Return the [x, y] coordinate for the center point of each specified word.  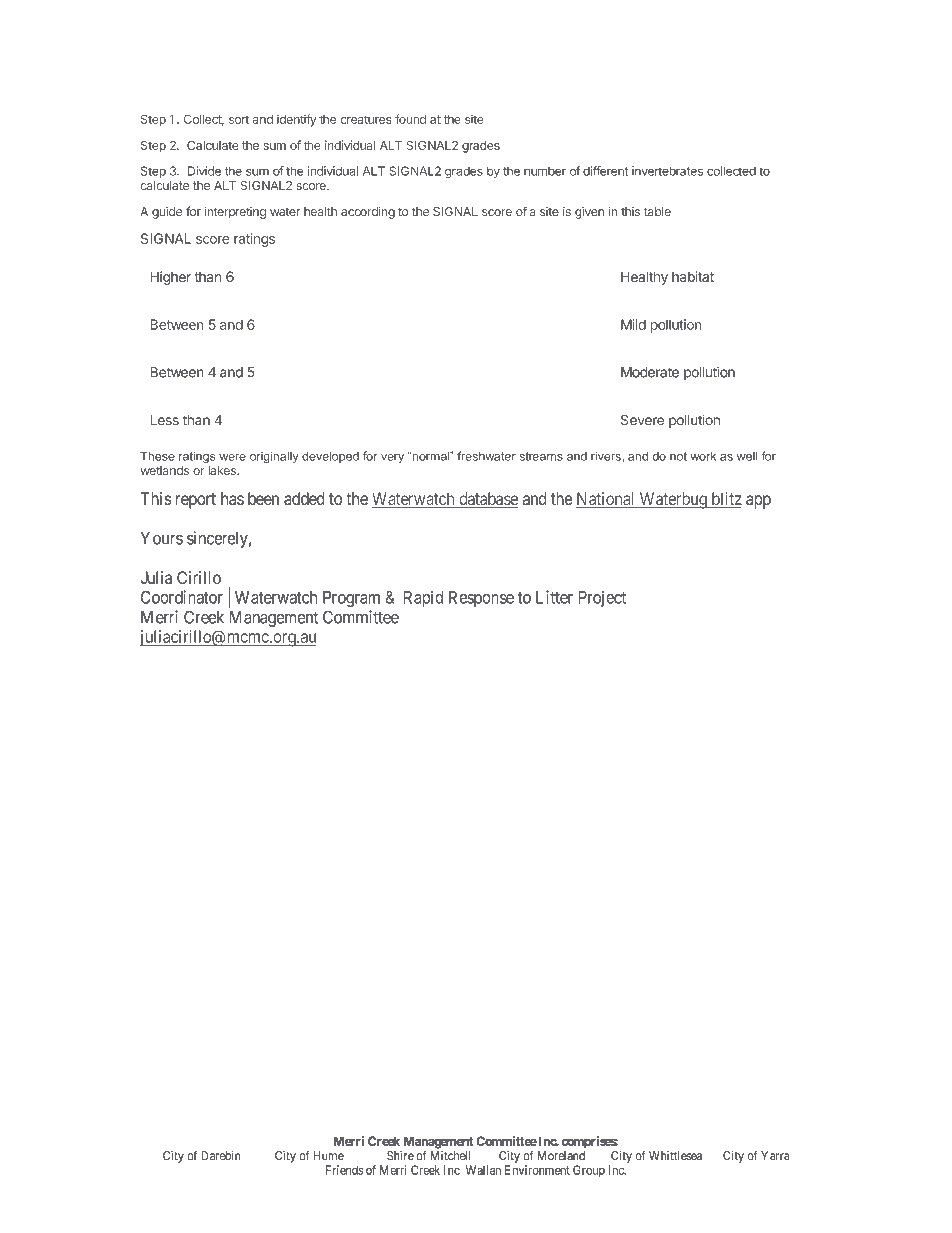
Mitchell [450, 1156]
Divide [204, 171]
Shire [400, 1156]
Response [481, 599]
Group [589, 1171]
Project [602, 598]
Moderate [650, 372]
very [392, 459]
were [232, 457]
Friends [344, 1170]
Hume [328, 1156]
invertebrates [667, 171]
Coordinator [182, 597]
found [410, 119]
